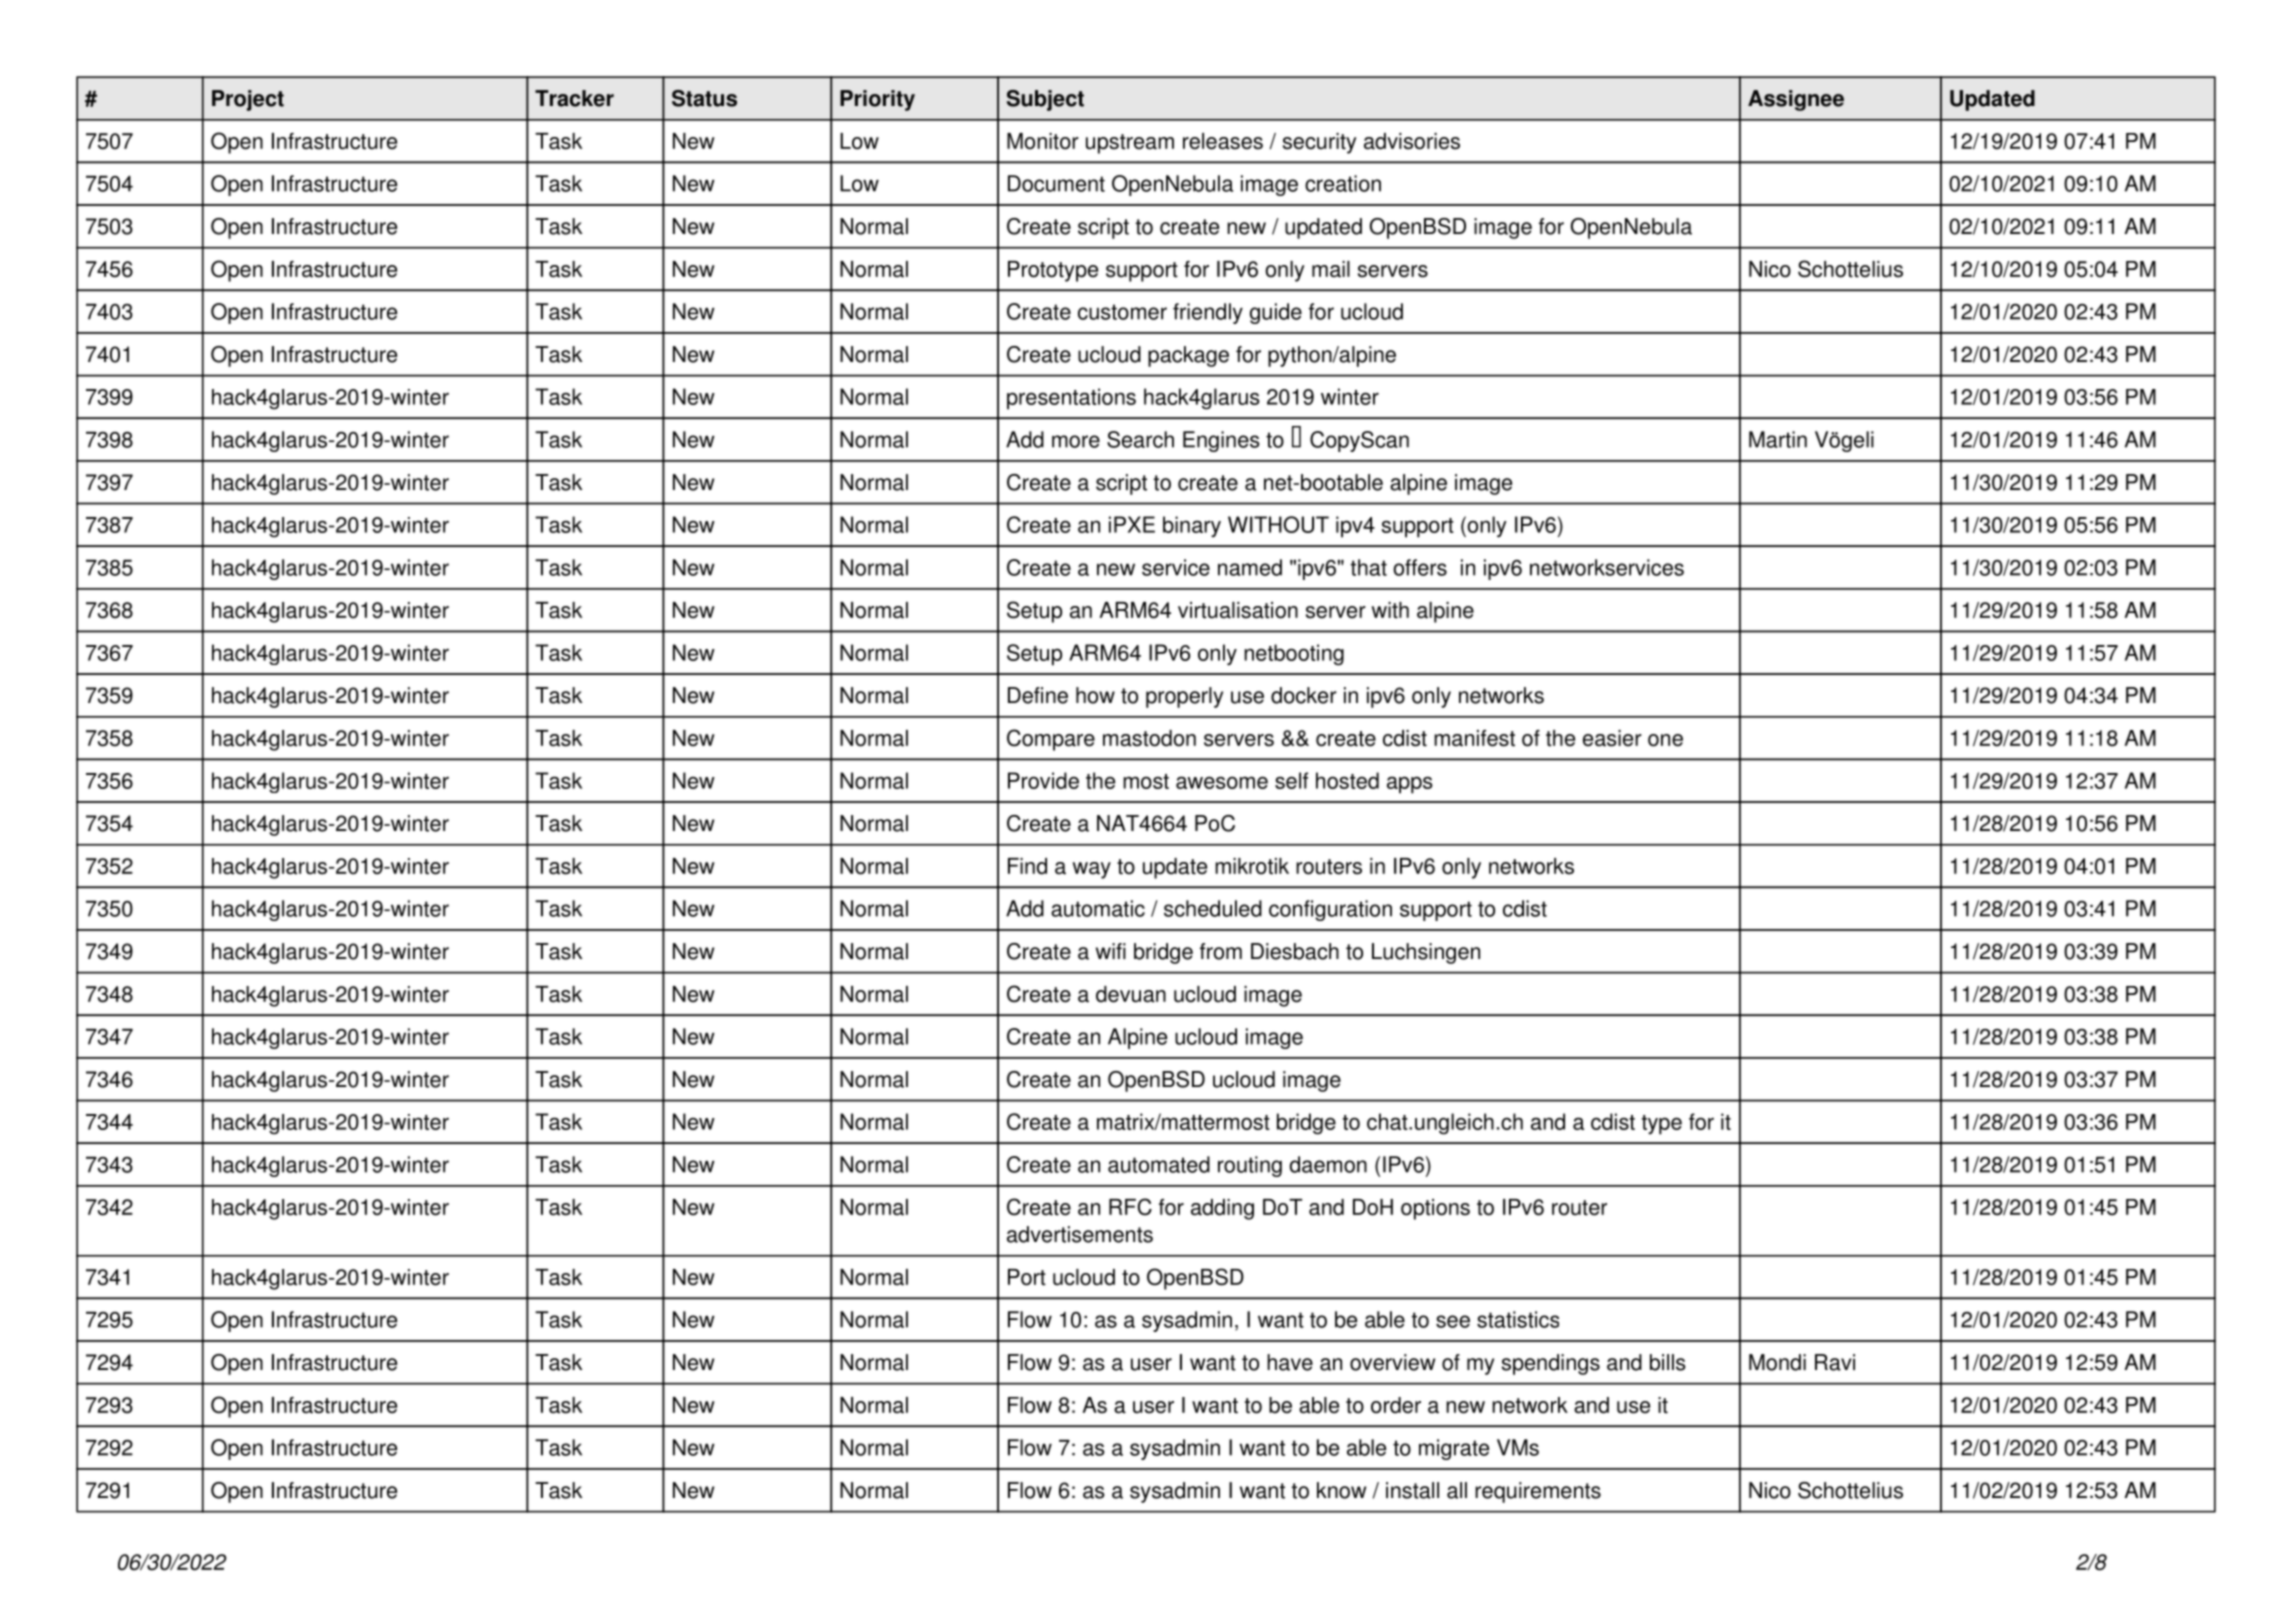  Describe the element at coordinates (1140, 439) in the screenshot. I see `Search` at that location.
